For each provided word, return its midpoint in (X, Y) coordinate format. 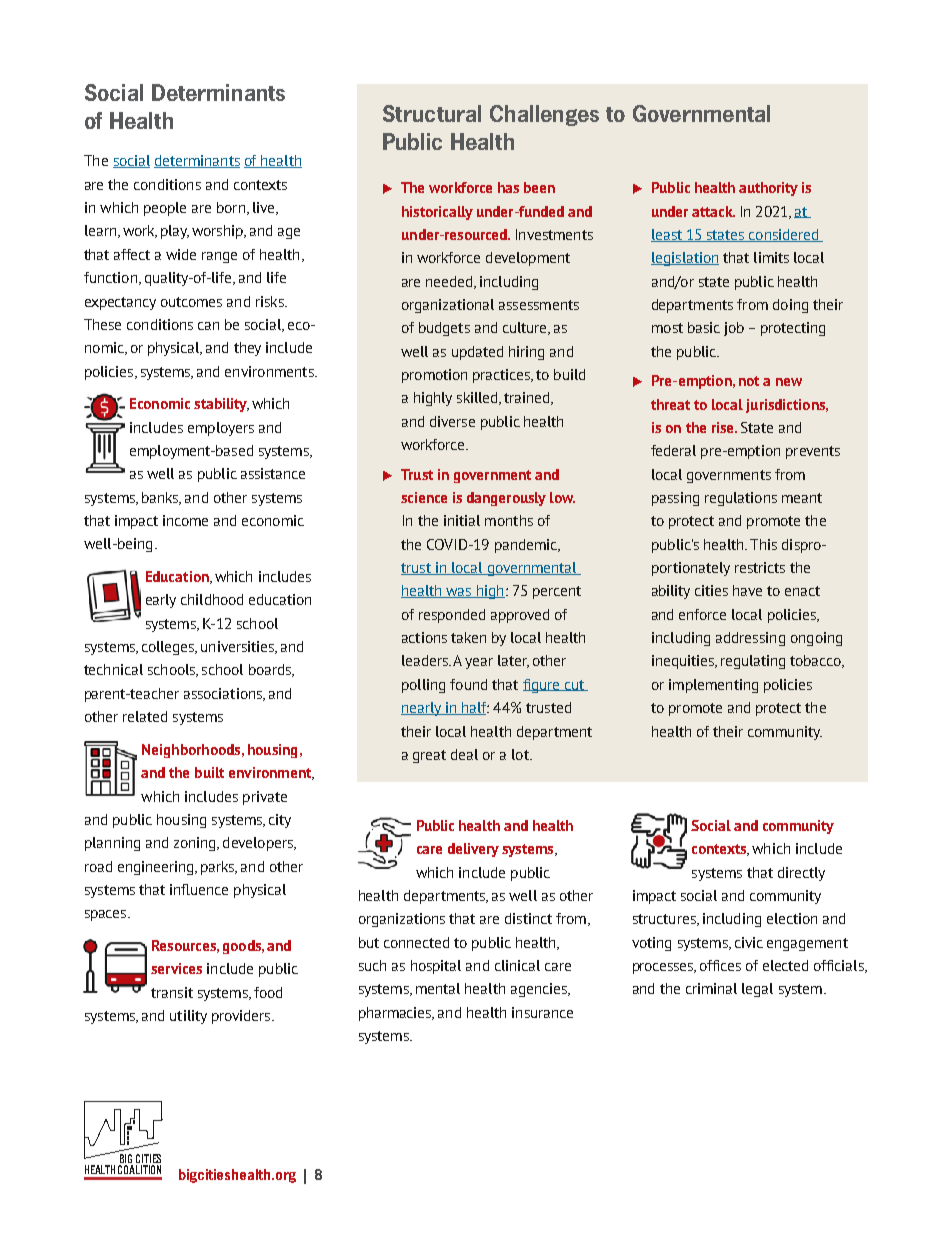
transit (172, 992)
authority (768, 189)
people (165, 209)
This (763, 544)
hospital (436, 967)
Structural (432, 113)
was (459, 593)
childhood (212, 599)
